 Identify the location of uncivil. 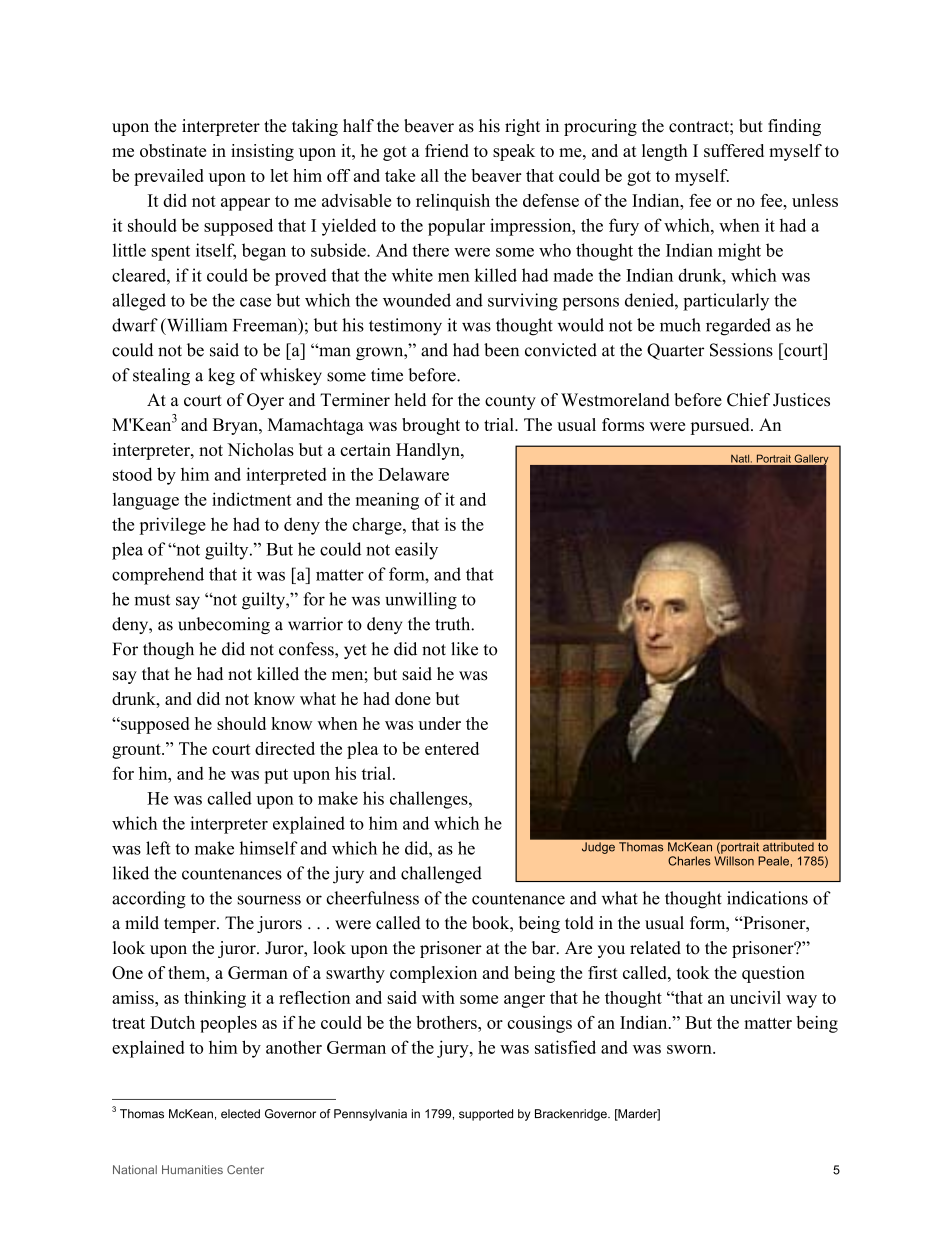
(755, 997).
